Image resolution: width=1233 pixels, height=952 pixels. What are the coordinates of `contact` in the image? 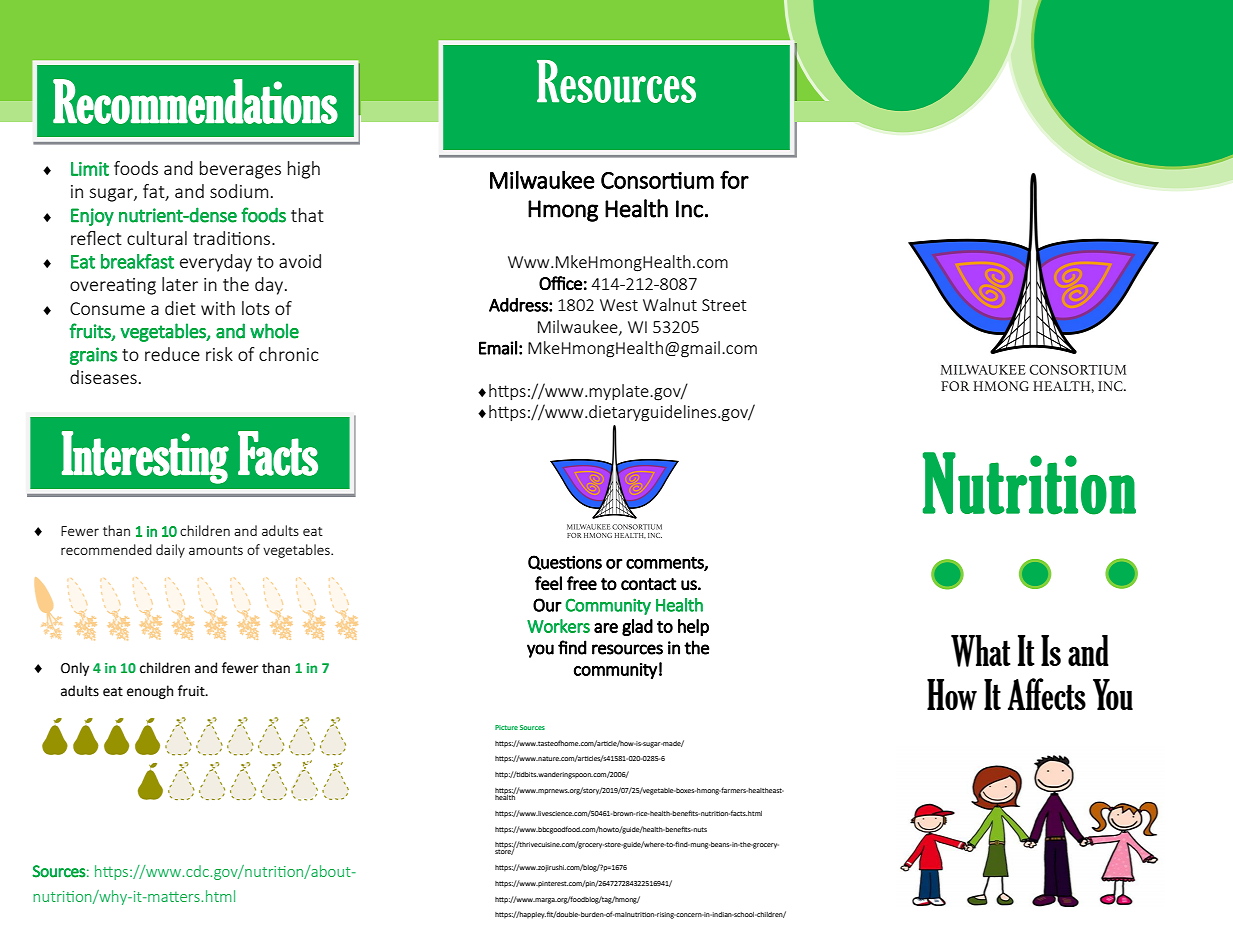 It's located at (648, 584).
